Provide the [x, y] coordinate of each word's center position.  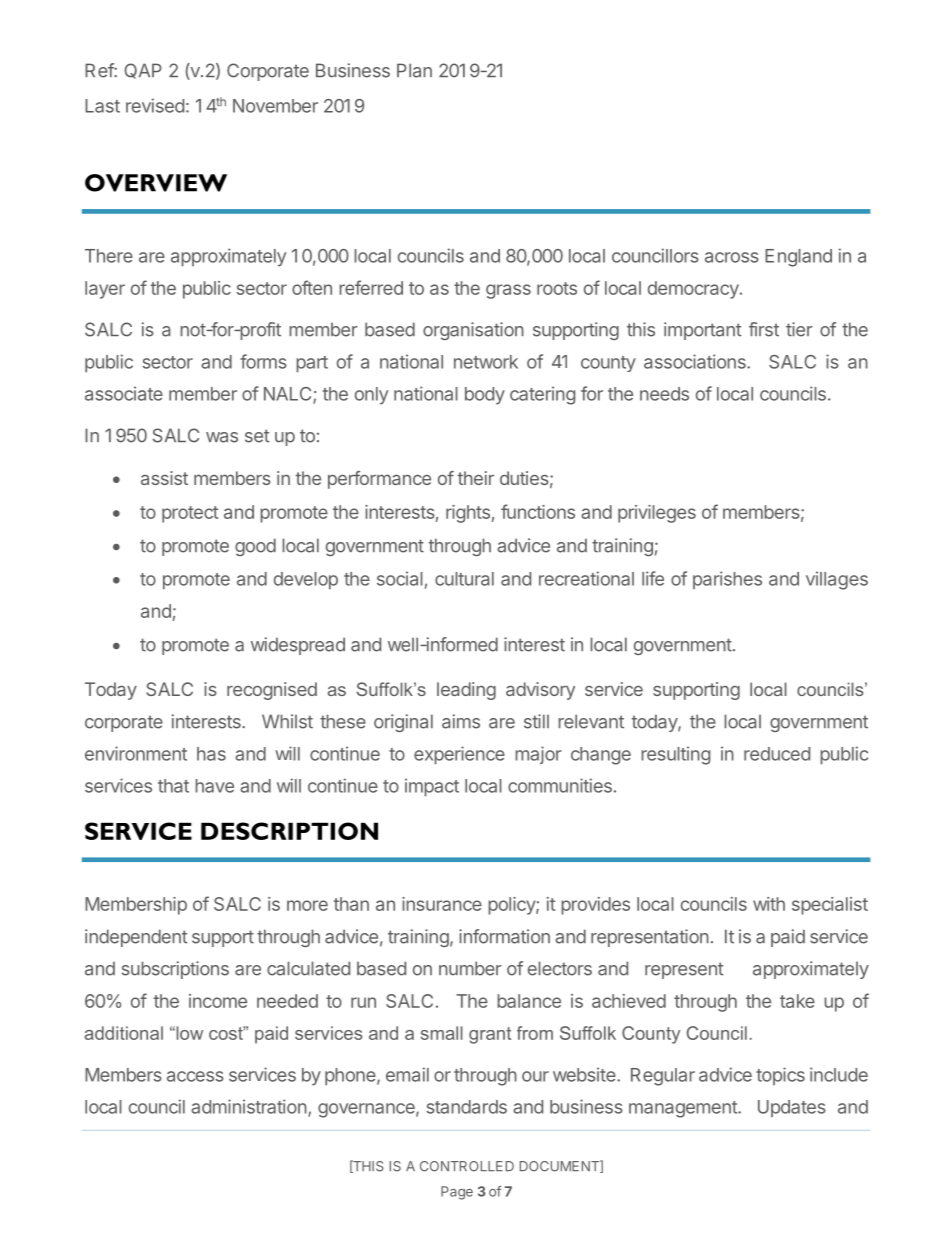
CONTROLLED [467, 1166]
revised [155, 105]
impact [432, 787]
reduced [777, 754]
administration [249, 1106]
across [732, 257]
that [173, 786]
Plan [414, 70]
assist [164, 478]
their [475, 478]
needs [664, 394]
